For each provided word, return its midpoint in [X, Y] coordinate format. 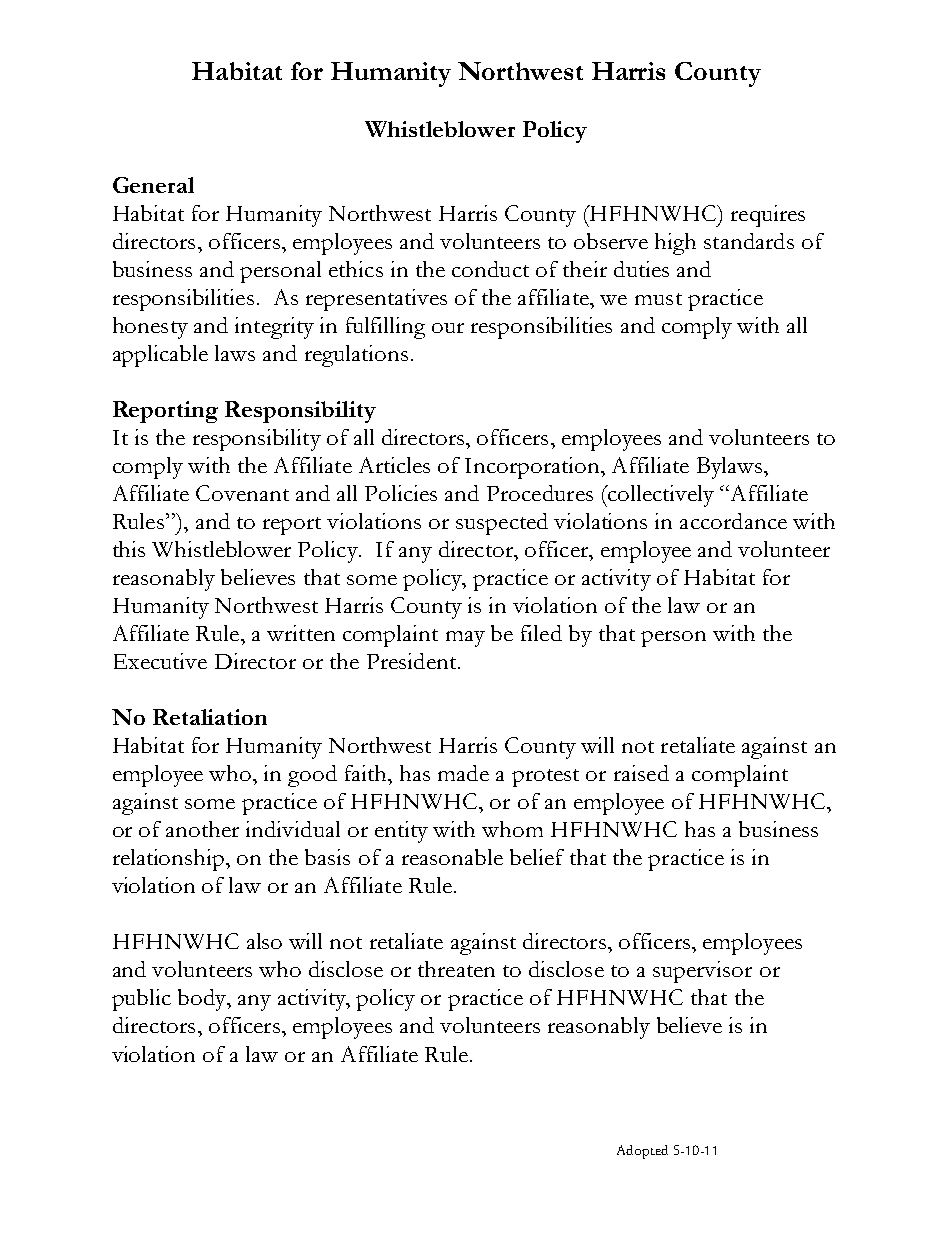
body [203, 1000]
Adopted [642, 1152]
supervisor [702, 972]
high [675, 244]
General [153, 185]
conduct [490, 269]
